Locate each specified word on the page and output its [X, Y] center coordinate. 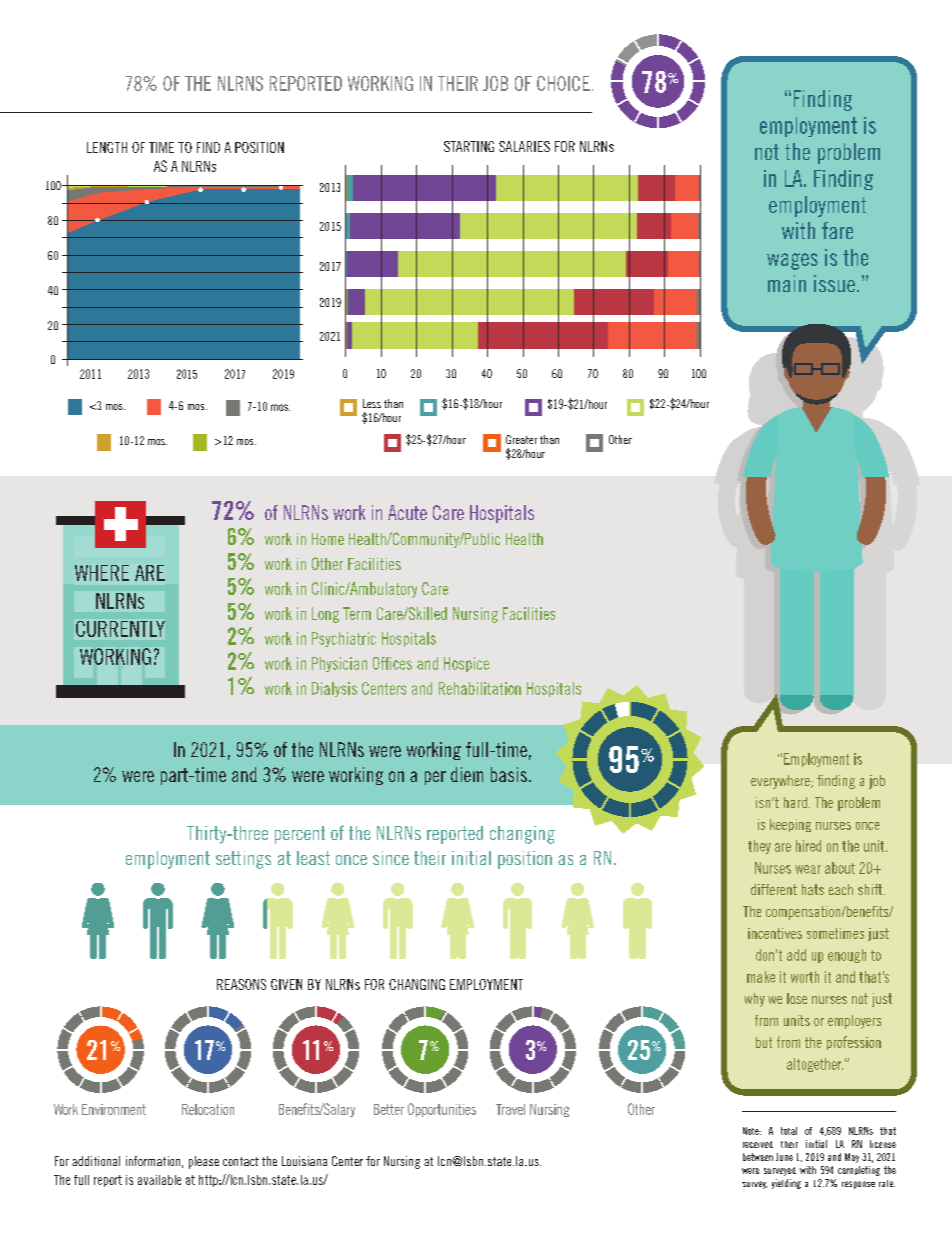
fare [837, 230]
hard [795, 802]
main [787, 283]
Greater [521, 439]
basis [509, 774]
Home [328, 539]
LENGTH [107, 147]
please [204, 1162]
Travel [510, 1109]
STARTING [469, 146]
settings [243, 860]
